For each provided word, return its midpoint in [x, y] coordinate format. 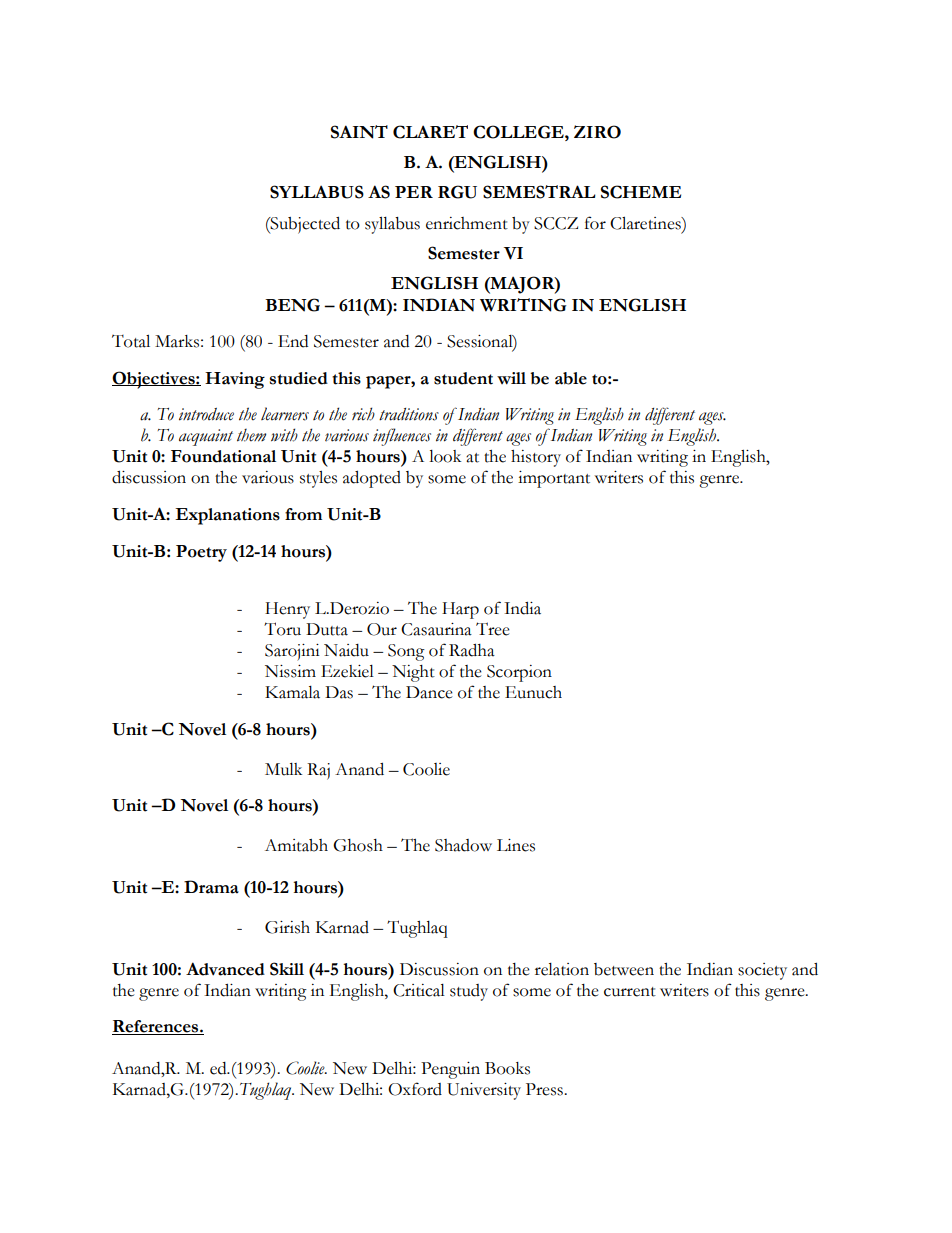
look [445, 456]
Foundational [223, 456]
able [571, 378]
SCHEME [641, 192]
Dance [429, 692]
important [554, 479]
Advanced [225, 969]
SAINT [359, 132]
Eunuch [533, 692]
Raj [318, 771]
